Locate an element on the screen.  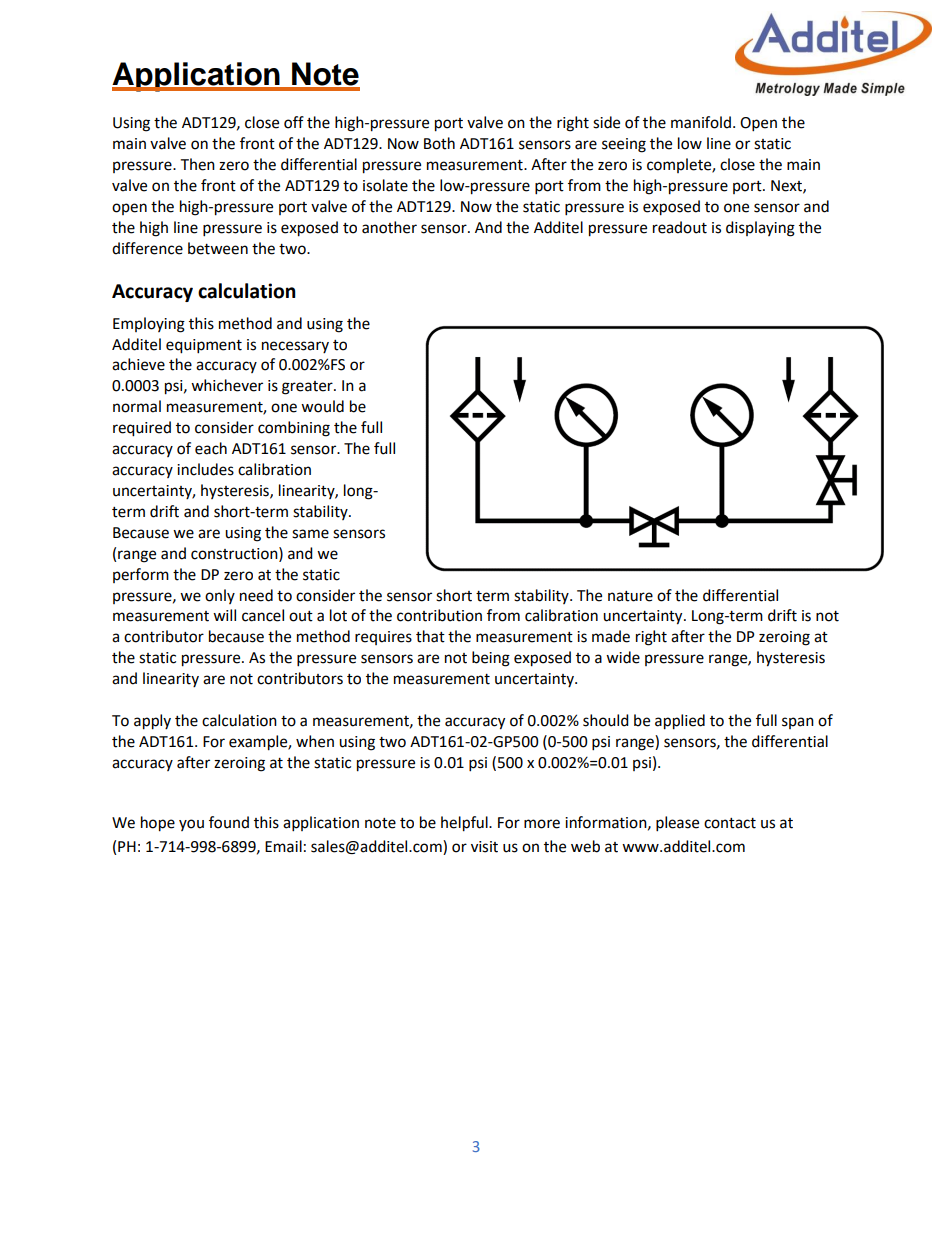
includes is located at coordinates (205, 469).
